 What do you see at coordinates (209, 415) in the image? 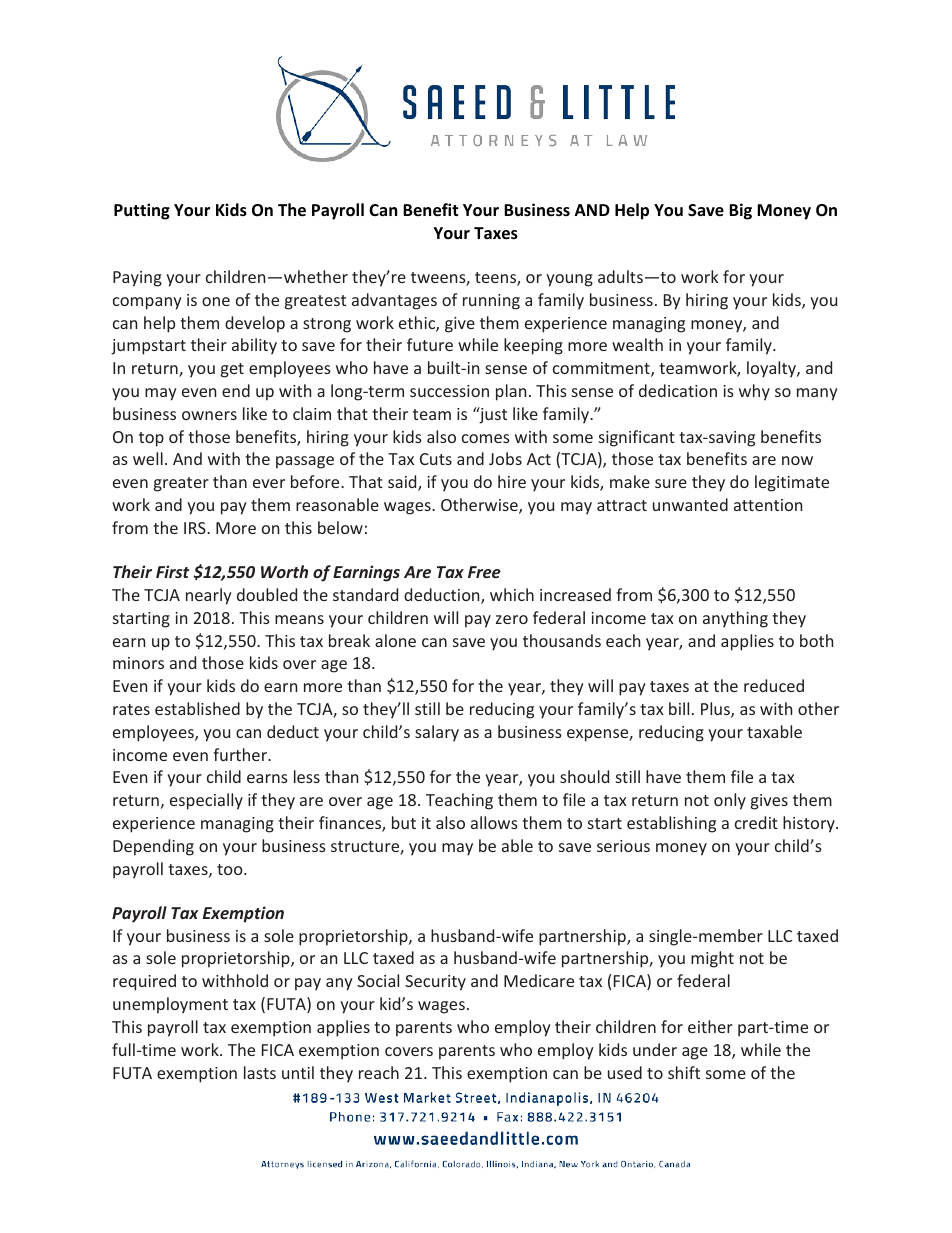
I see `owners` at bounding box center [209, 415].
